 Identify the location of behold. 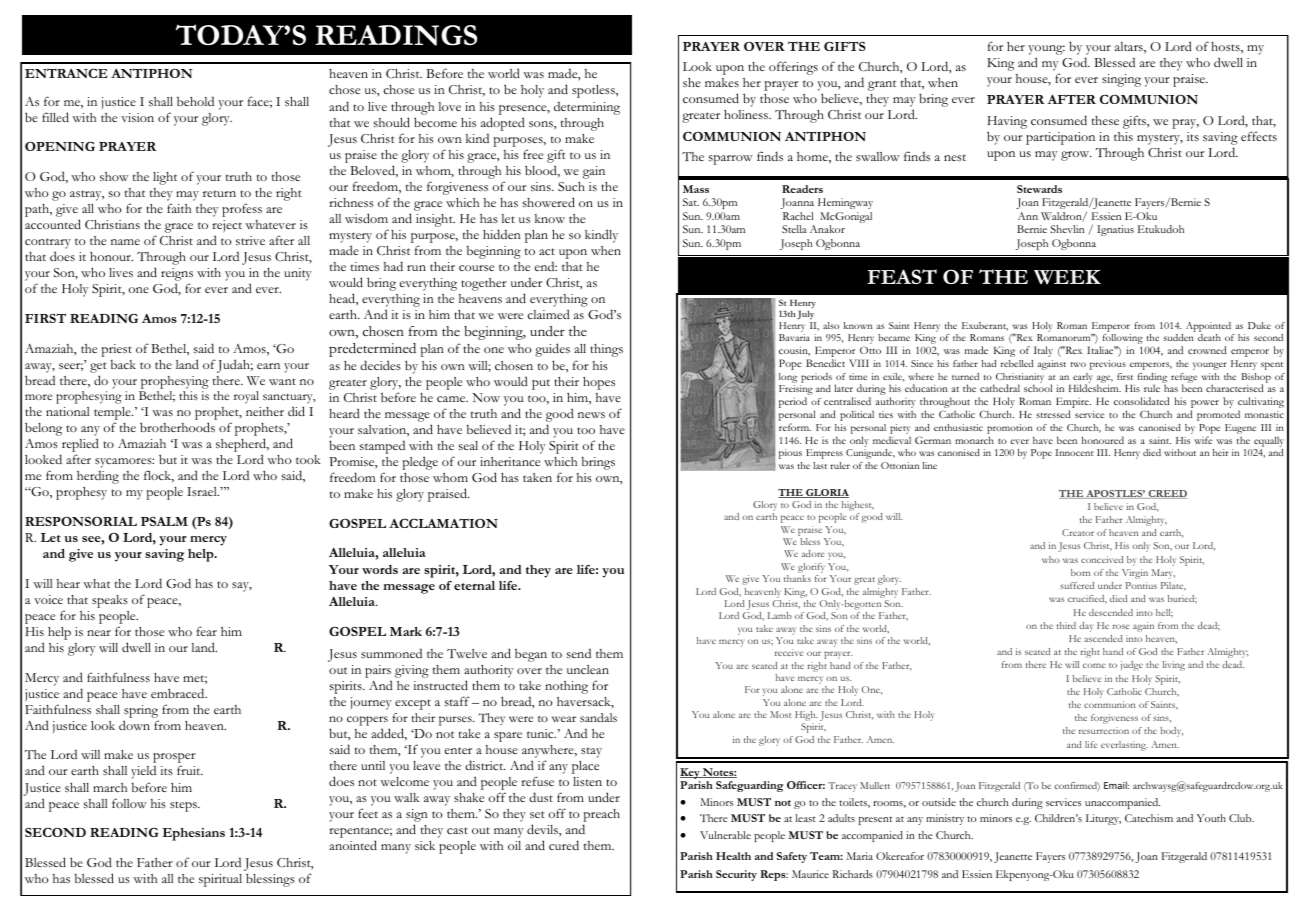
(195, 101).
